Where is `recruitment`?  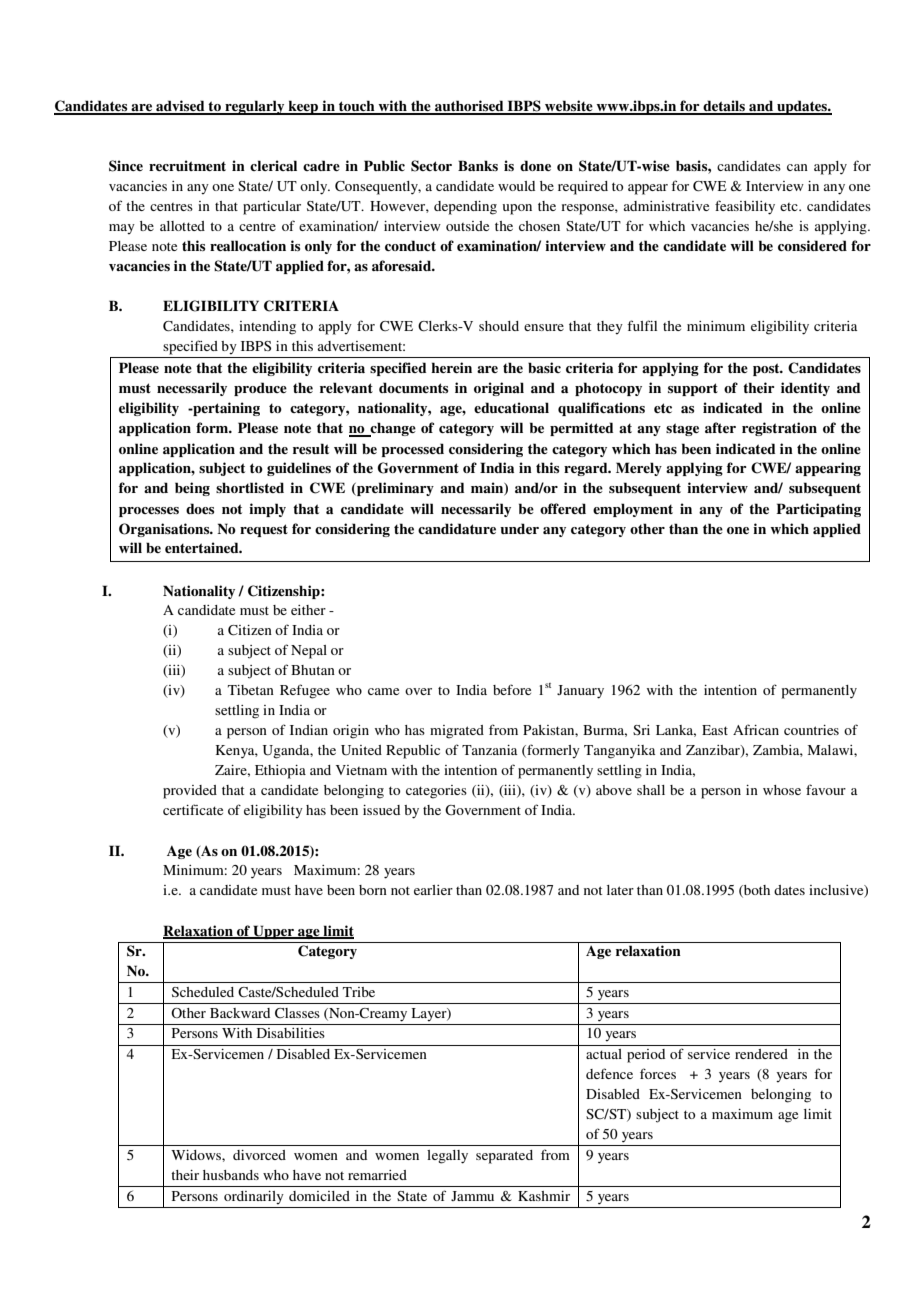
recruitment is located at coordinates (187, 165).
